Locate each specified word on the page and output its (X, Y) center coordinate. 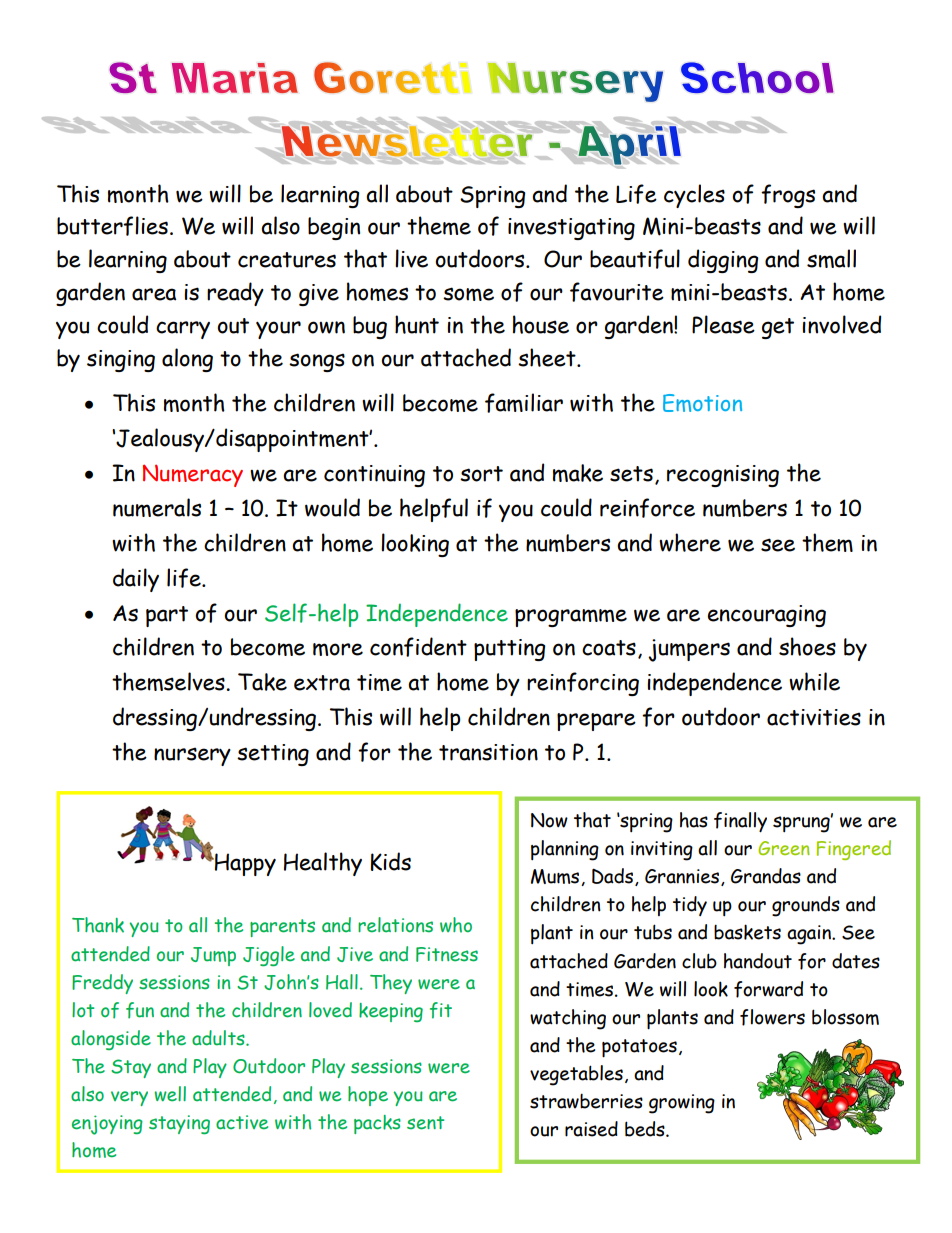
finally (740, 822)
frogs (788, 196)
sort (481, 474)
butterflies (112, 226)
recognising (723, 476)
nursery (192, 756)
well (170, 1094)
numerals (157, 507)
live (411, 258)
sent (425, 1123)
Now (549, 820)
